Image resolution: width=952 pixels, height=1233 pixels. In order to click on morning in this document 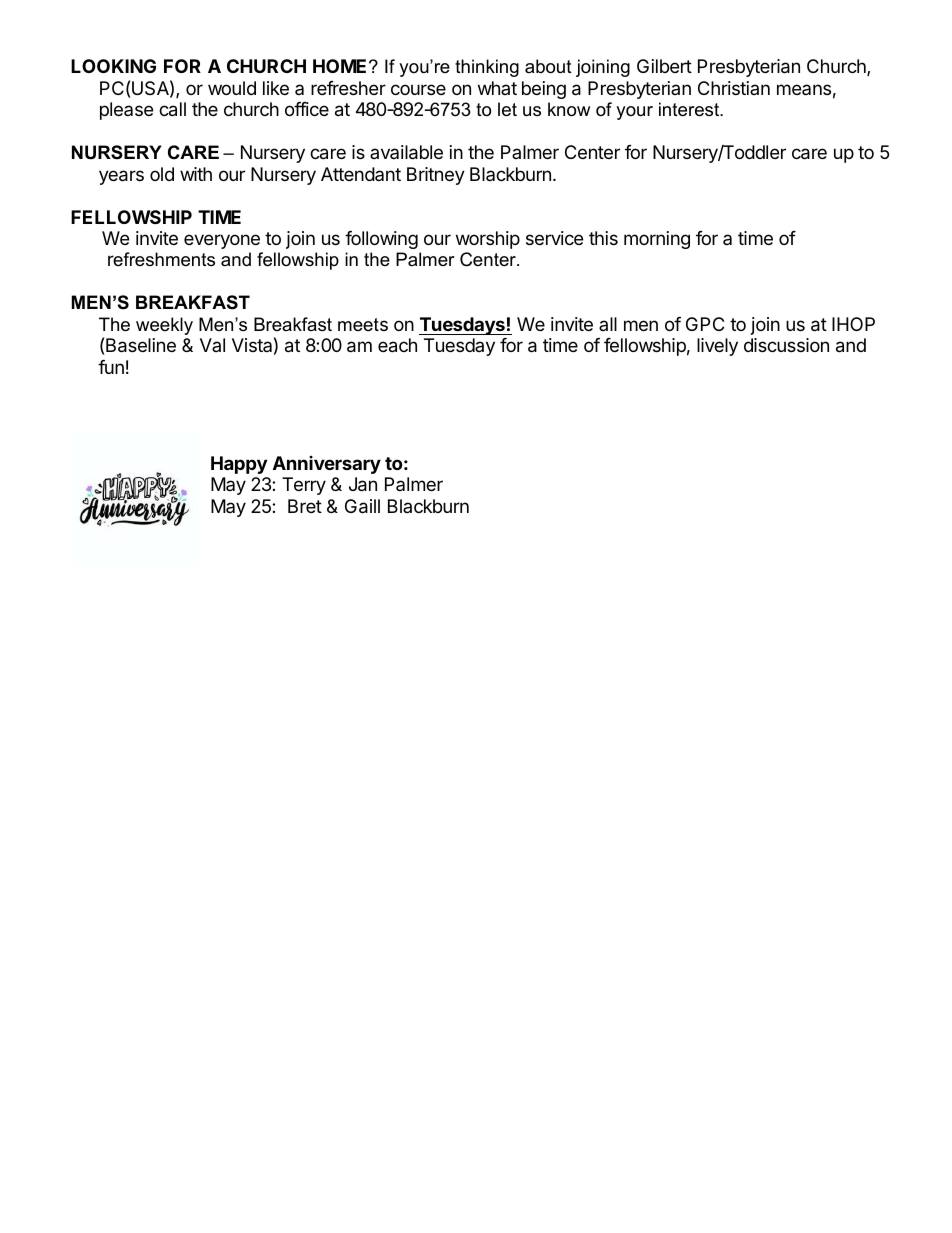, I will do `click(657, 240)`.
